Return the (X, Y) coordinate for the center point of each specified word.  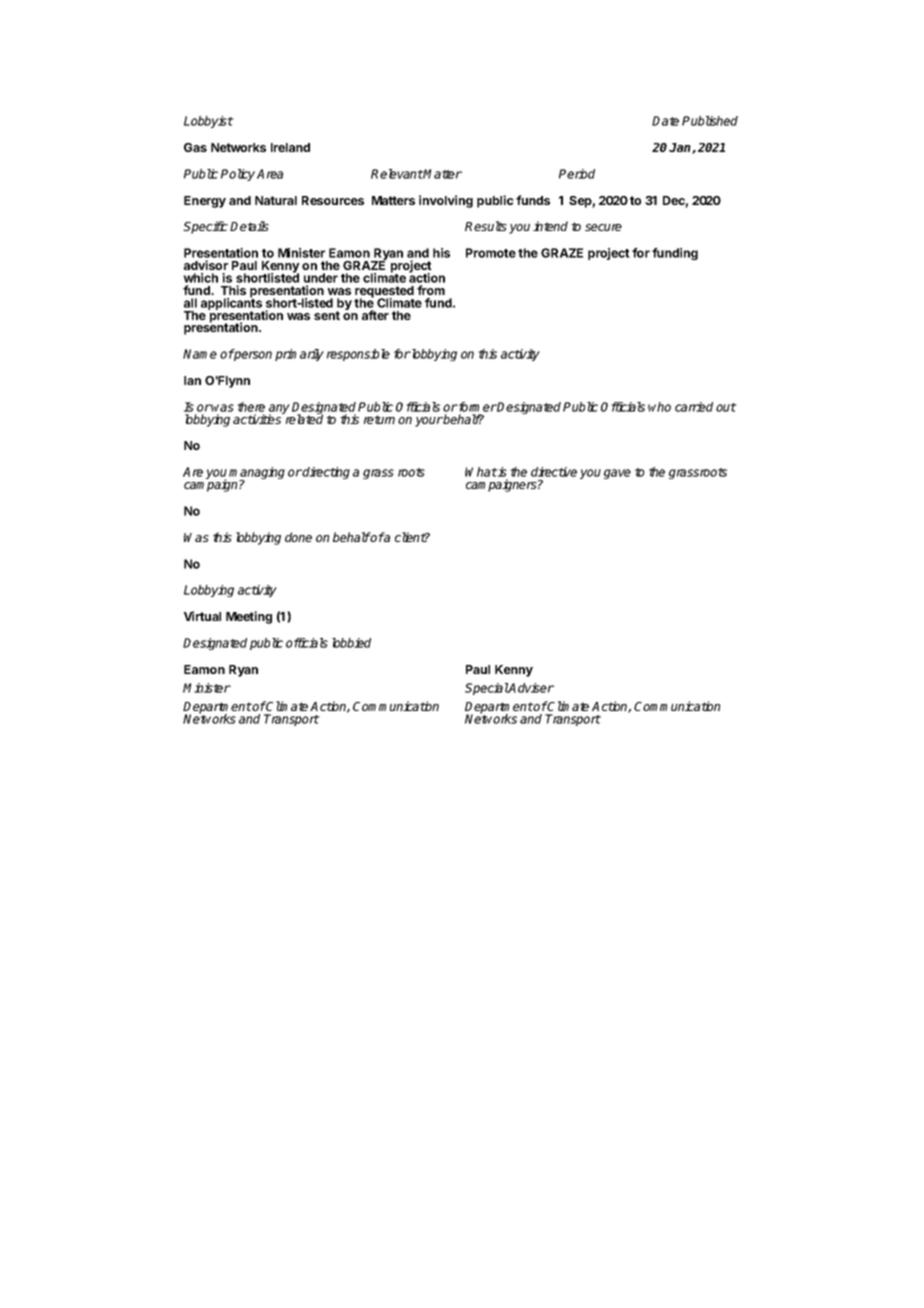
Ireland (290, 147)
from (431, 290)
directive (554, 472)
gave (617, 474)
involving (446, 201)
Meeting (249, 617)
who (659, 407)
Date (665, 121)
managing (257, 474)
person (252, 356)
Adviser (531, 688)
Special (487, 689)
